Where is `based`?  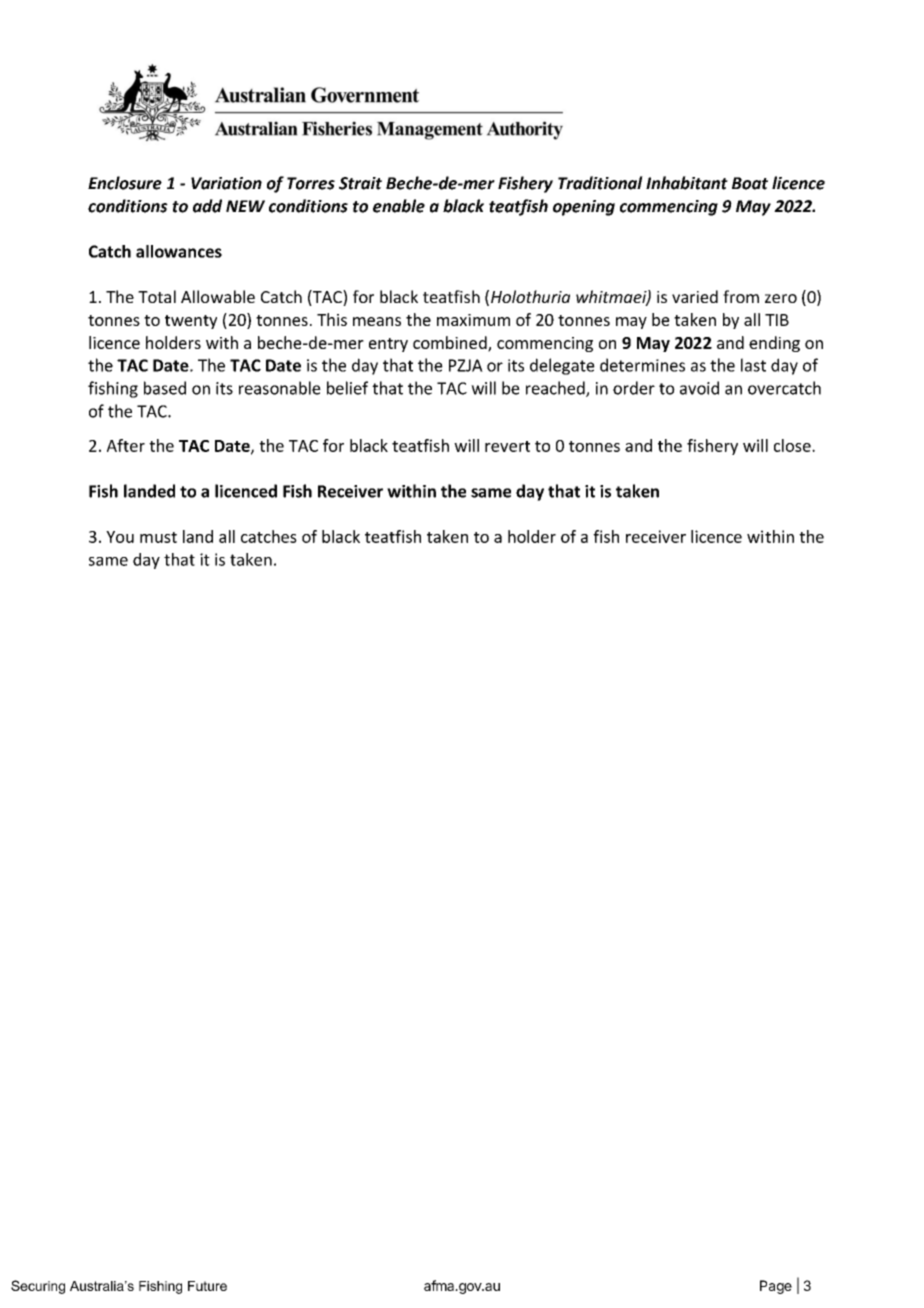 based is located at coordinates (165, 388).
